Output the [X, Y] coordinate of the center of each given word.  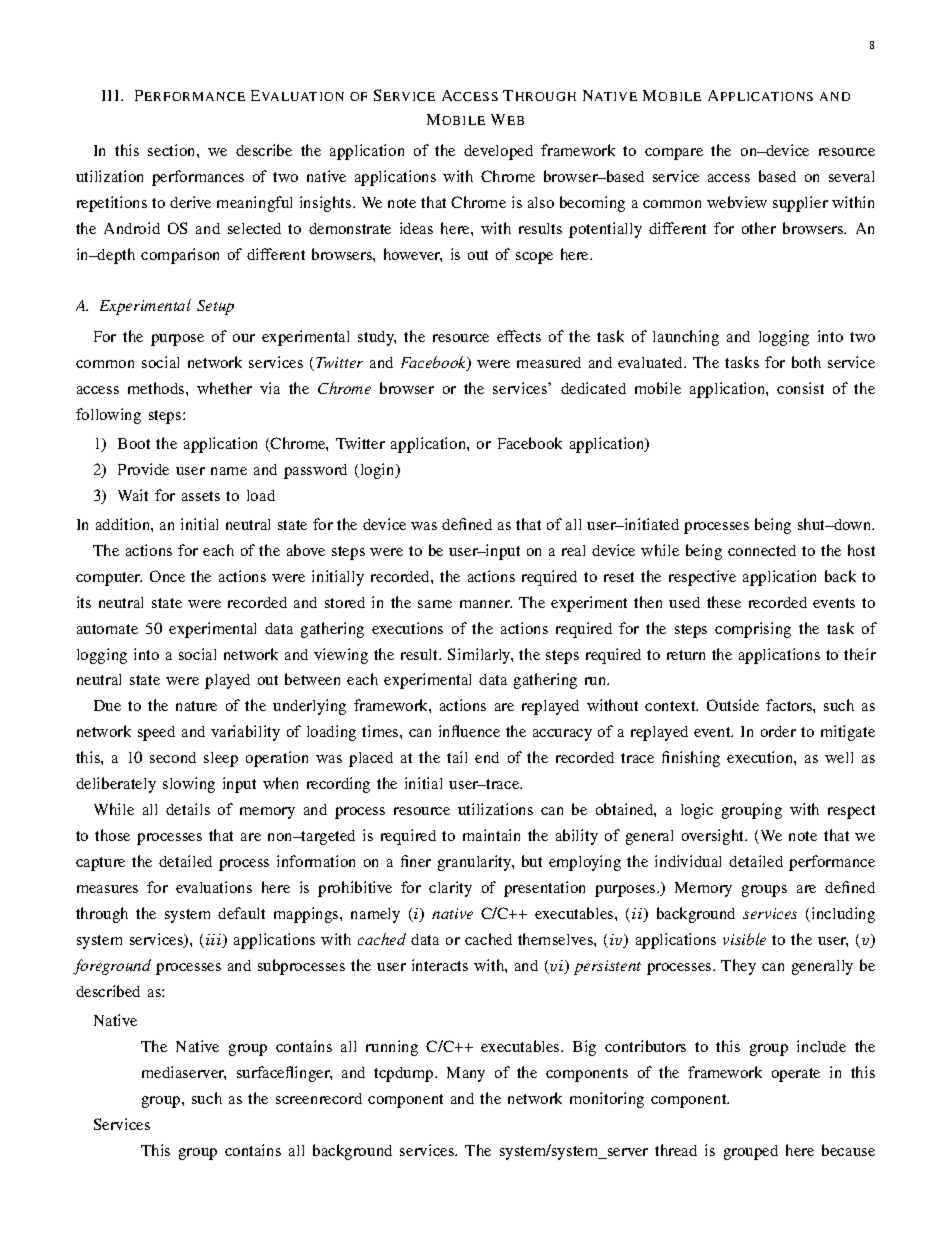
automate [107, 629]
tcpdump [405, 1074]
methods [157, 388]
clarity [450, 889]
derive [190, 202]
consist [800, 388]
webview [737, 202]
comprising [753, 630]
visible [744, 939]
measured [549, 362]
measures [107, 889]
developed [498, 152]
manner [486, 604]
